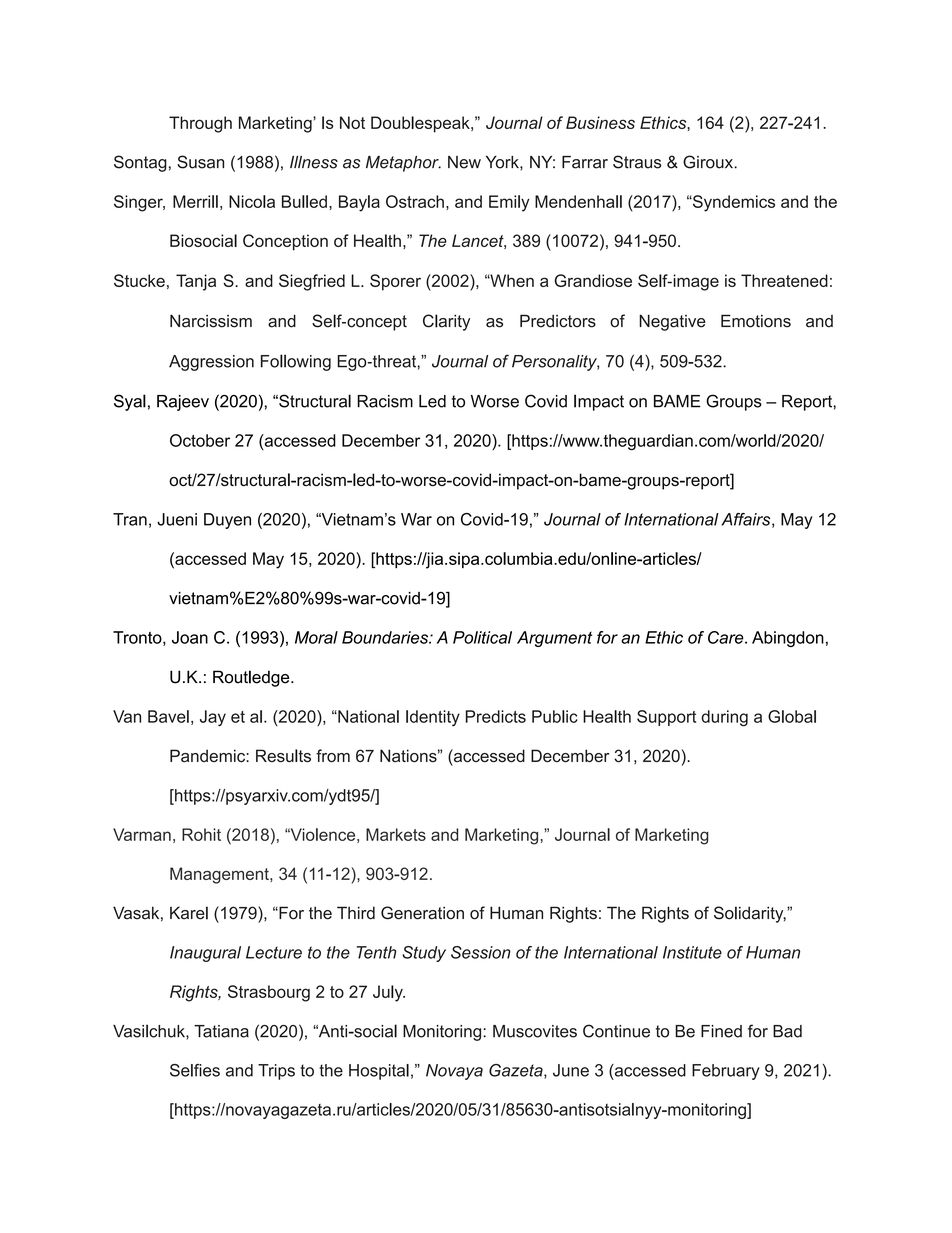  What do you see at coordinates (709, 162) in the document?
I see `Giroux` at bounding box center [709, 162].
